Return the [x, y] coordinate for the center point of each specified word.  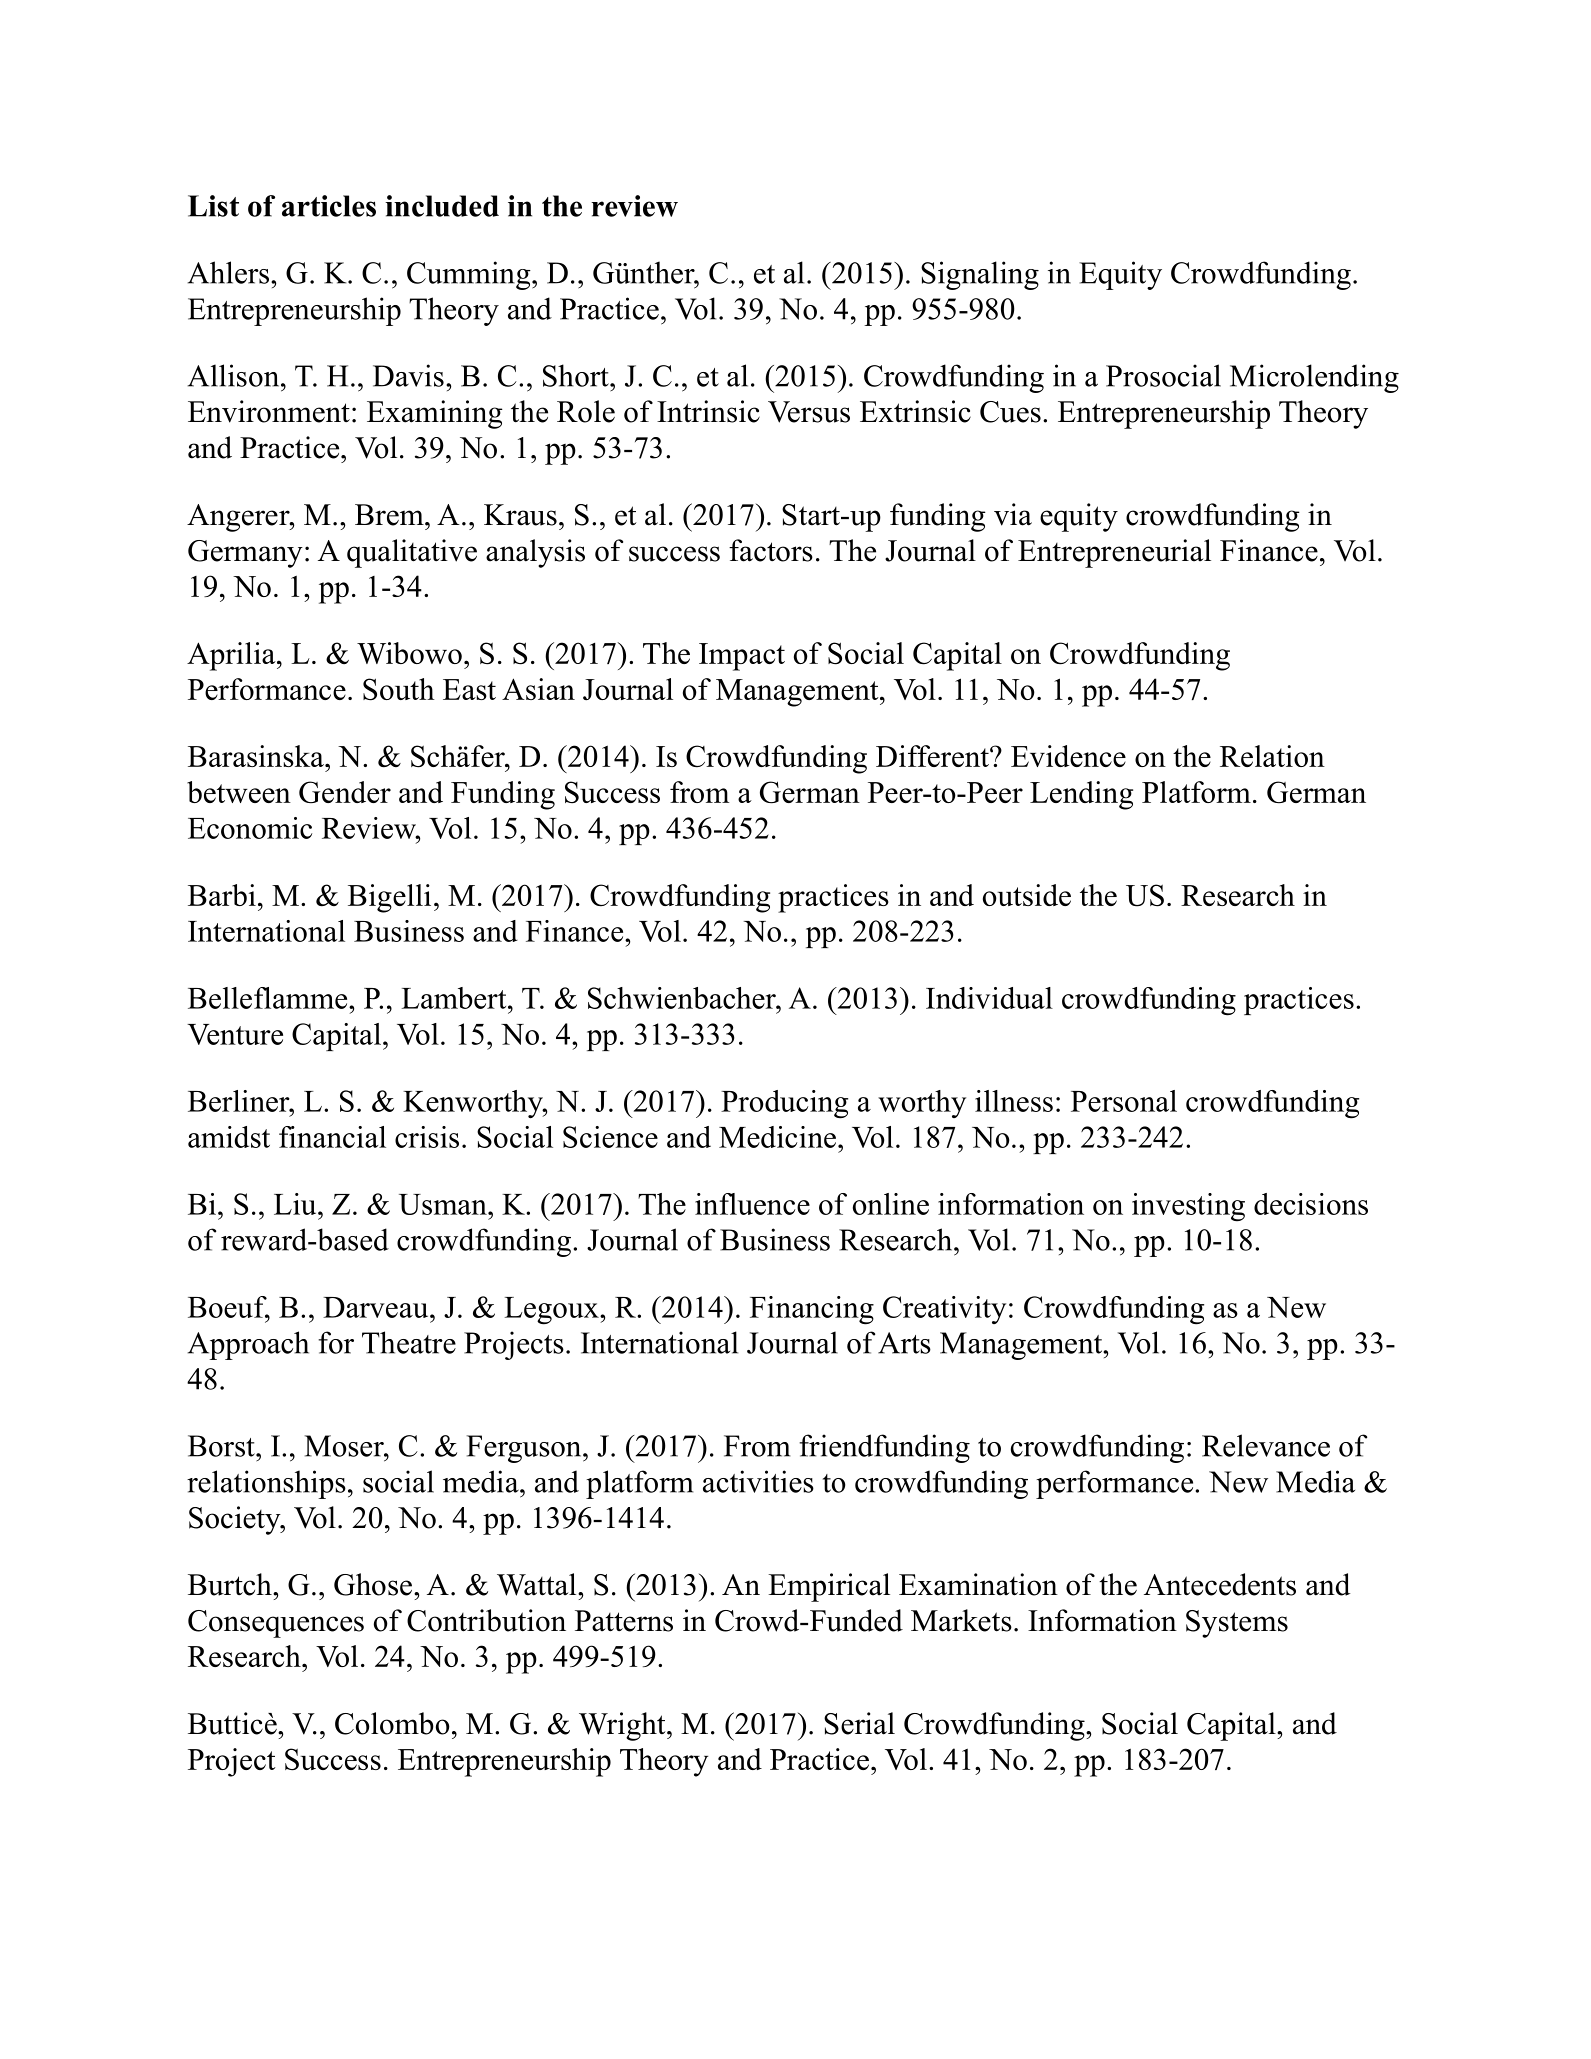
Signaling [980, 275]
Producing [784, 1104]
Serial [859, 1723]
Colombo [392, 1723]
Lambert [455, 998]
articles [329, 206]
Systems [1237, 1624]
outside [1027, 895]
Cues [1010, 412]
